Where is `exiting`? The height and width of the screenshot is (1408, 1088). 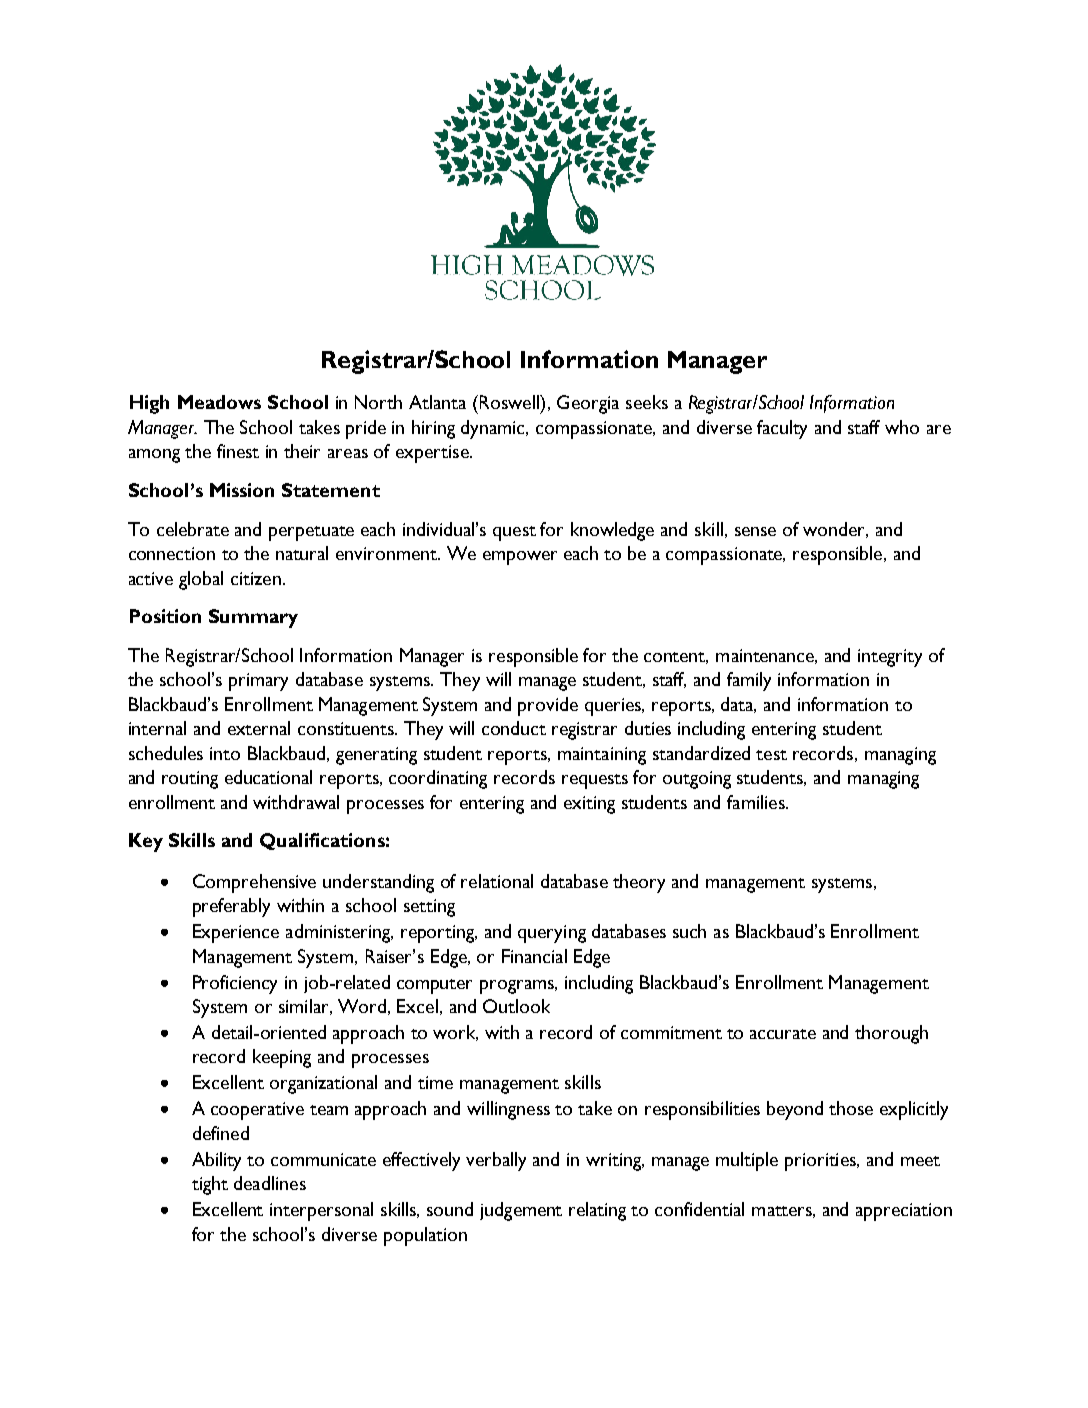
exiting is located at coordinates (589, 805).
